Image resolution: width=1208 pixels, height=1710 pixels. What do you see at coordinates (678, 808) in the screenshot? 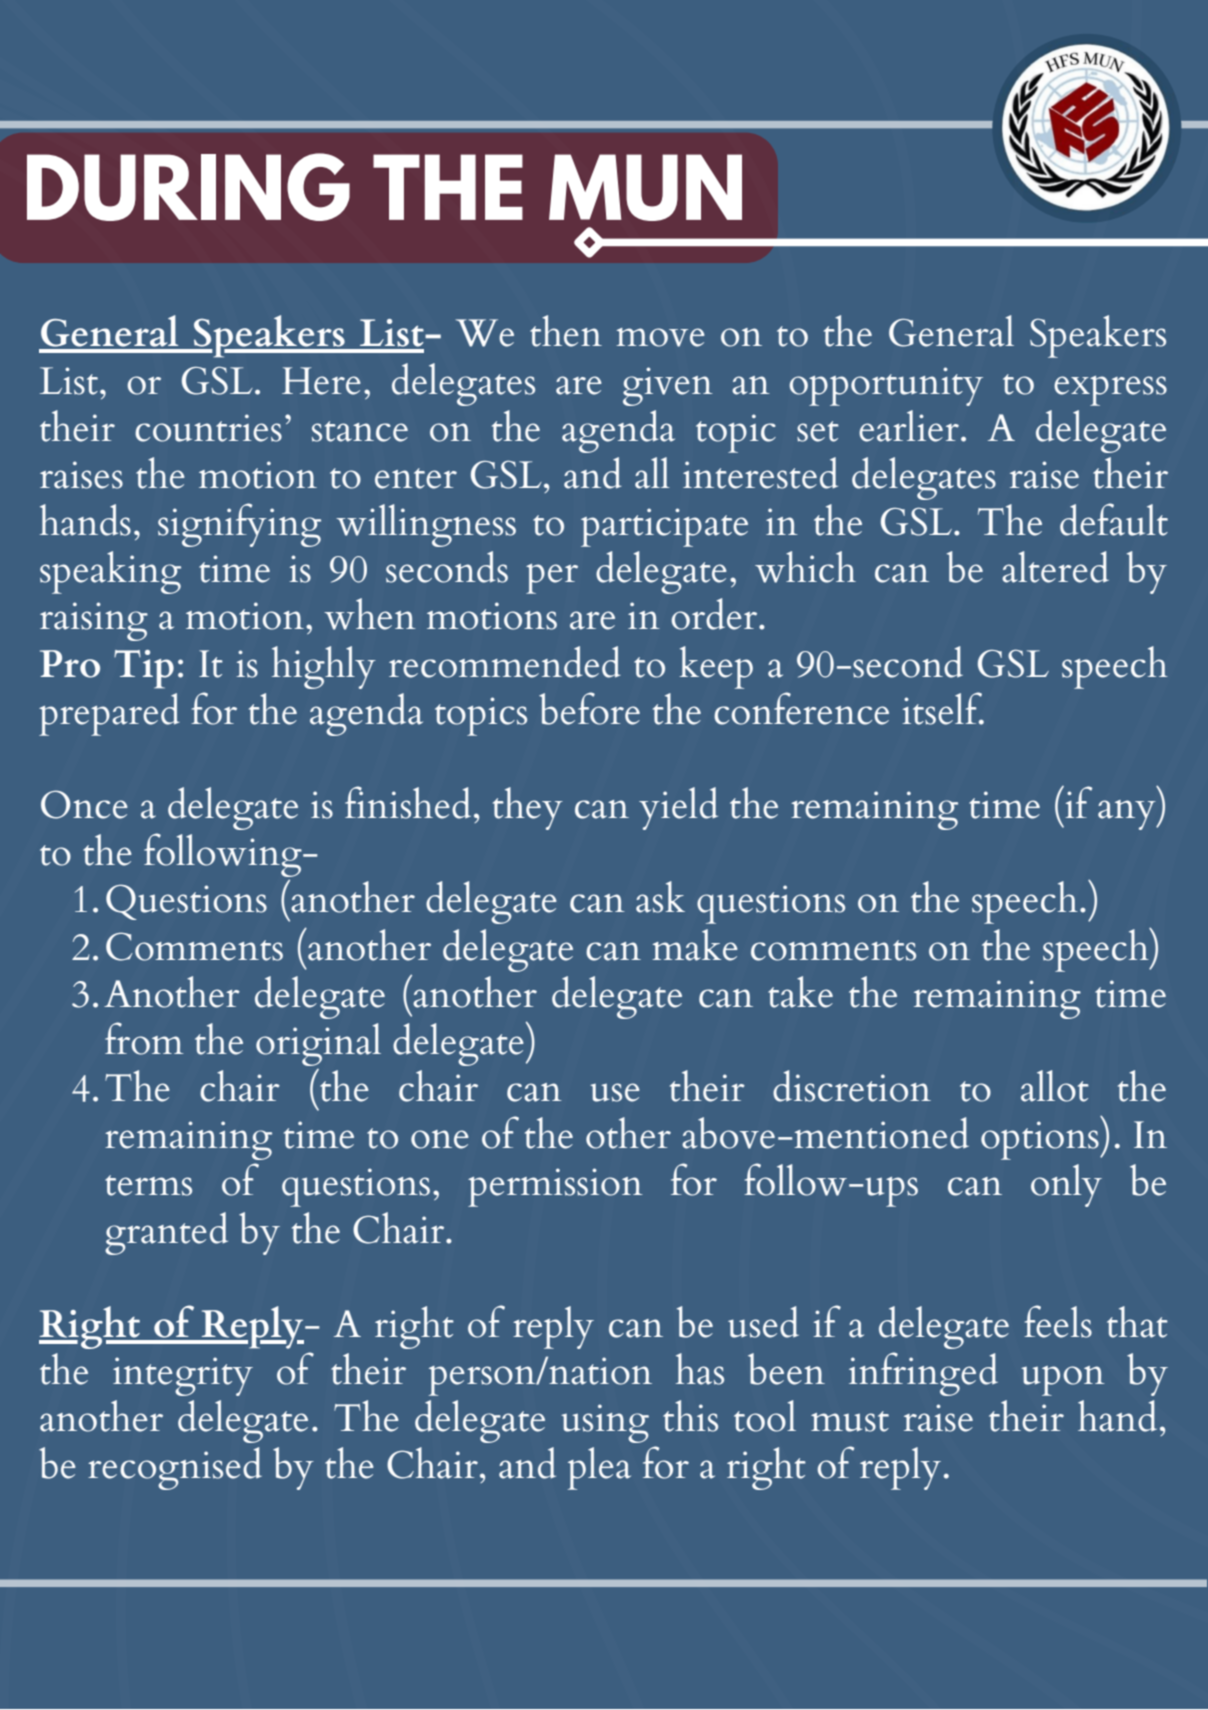
I see `yield` at bounding box center [678, 808].
